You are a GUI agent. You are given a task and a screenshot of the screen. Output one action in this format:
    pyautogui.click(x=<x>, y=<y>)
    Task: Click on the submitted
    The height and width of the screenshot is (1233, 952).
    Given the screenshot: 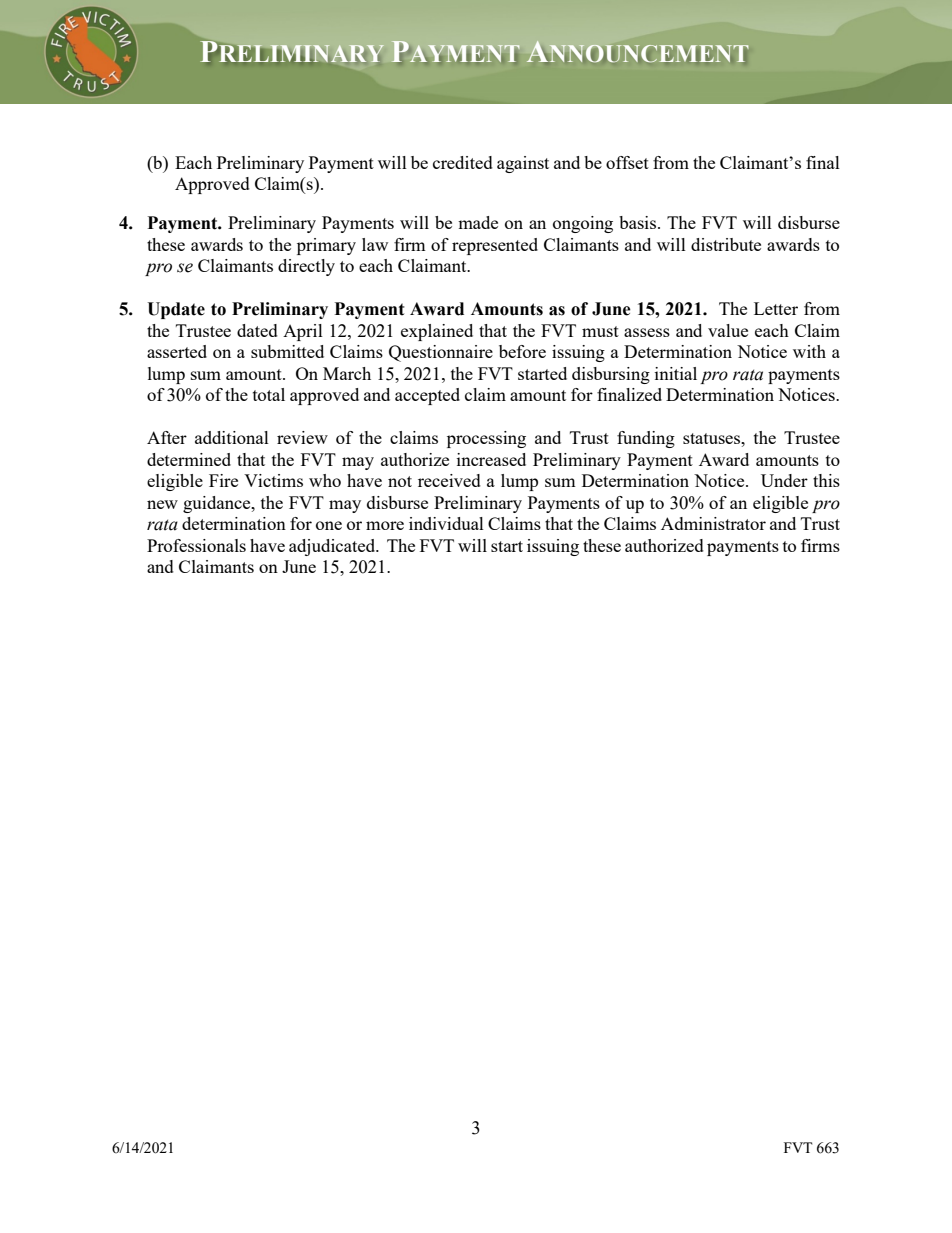 What is the action you would take?
    pyautogui.click(x=287, y=351)
